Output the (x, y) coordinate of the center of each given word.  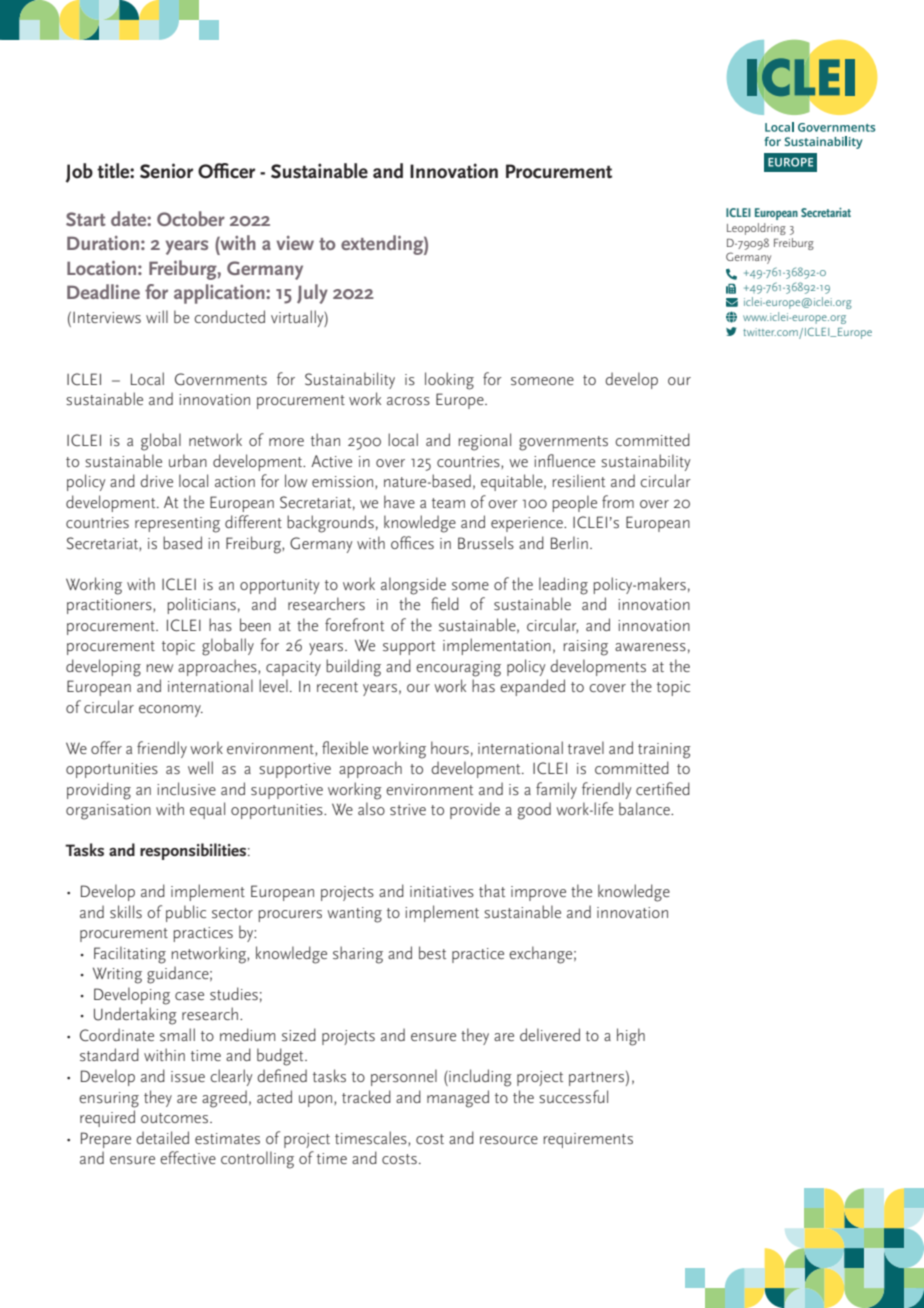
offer (106, 747)
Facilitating (130, 955)
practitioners (110, 606)
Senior (167, 171)
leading (563, 586)
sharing (358, 955)
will (157, 316)
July (312, 294)
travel (586, 747)
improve (538, 893)
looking (449, 381)
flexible (345, 748)
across (408, 401)
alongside (413, 586)
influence (564, 460)
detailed (162, 1137)
